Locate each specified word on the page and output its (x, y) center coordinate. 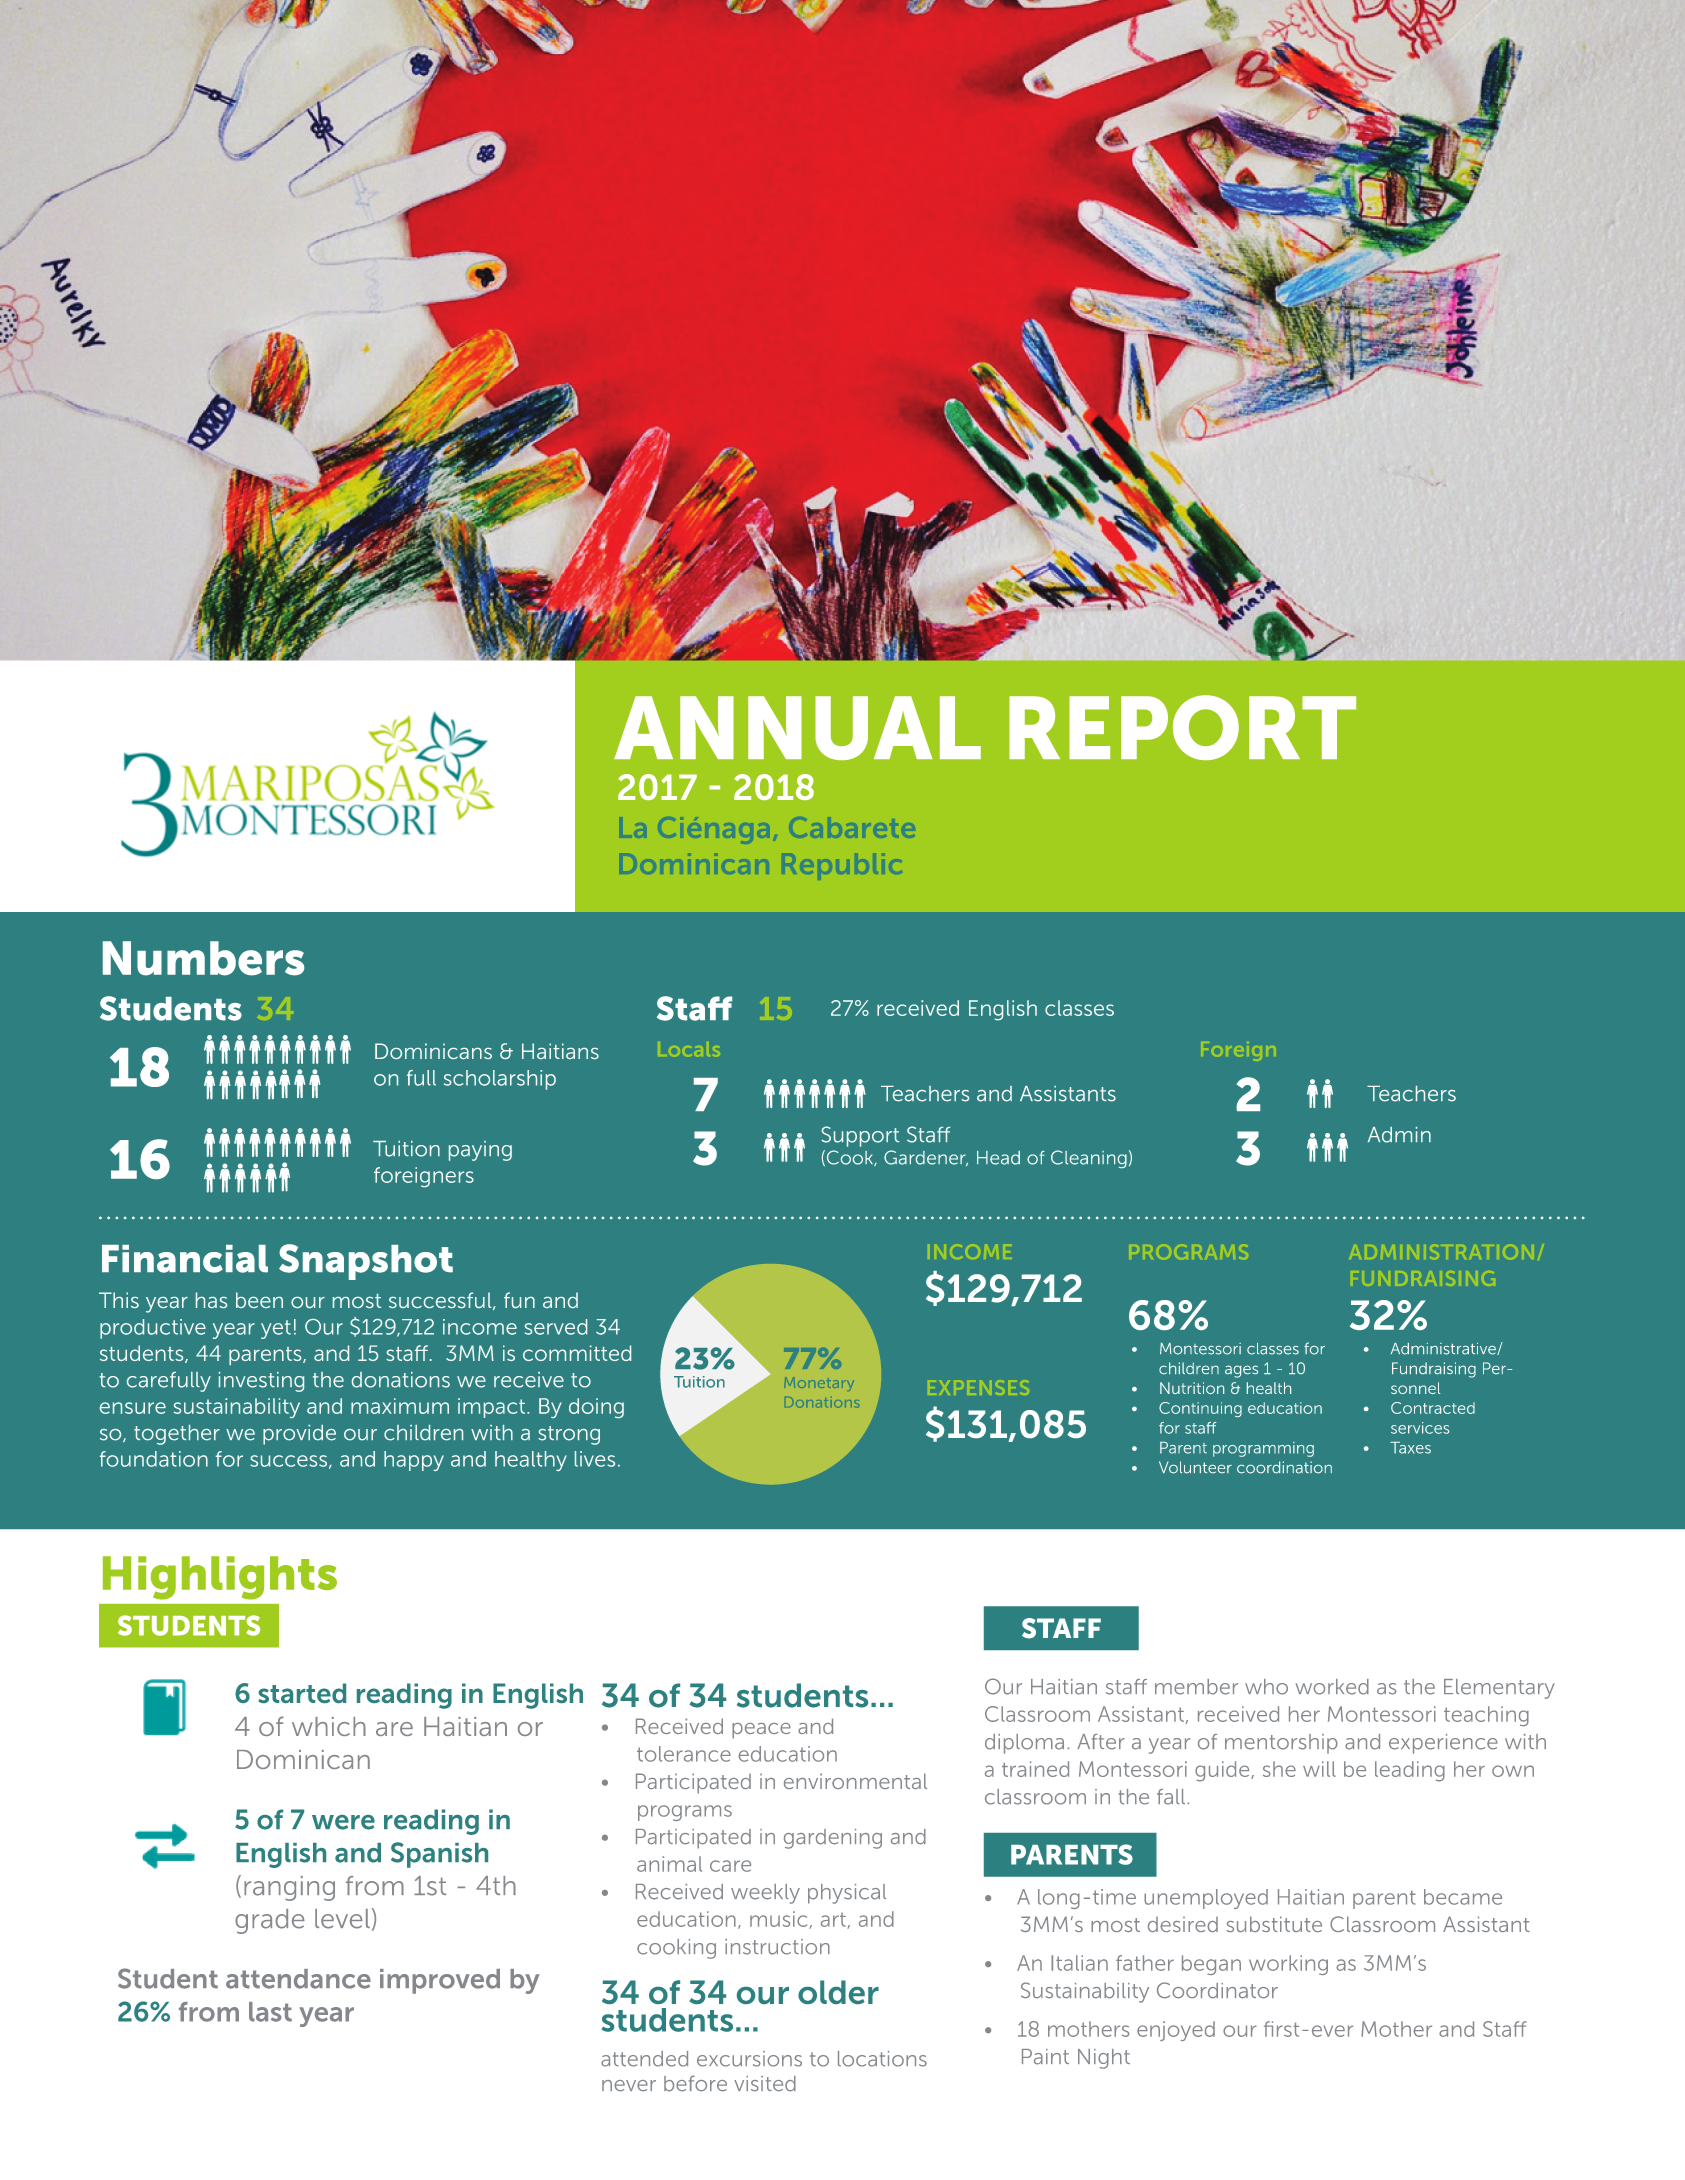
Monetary (819, 1384)
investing (261, 1382)
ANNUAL (797, 728)
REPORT (1182, 727)
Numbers (203, 958)
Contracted (1433, 1408)
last (270, 2012)
